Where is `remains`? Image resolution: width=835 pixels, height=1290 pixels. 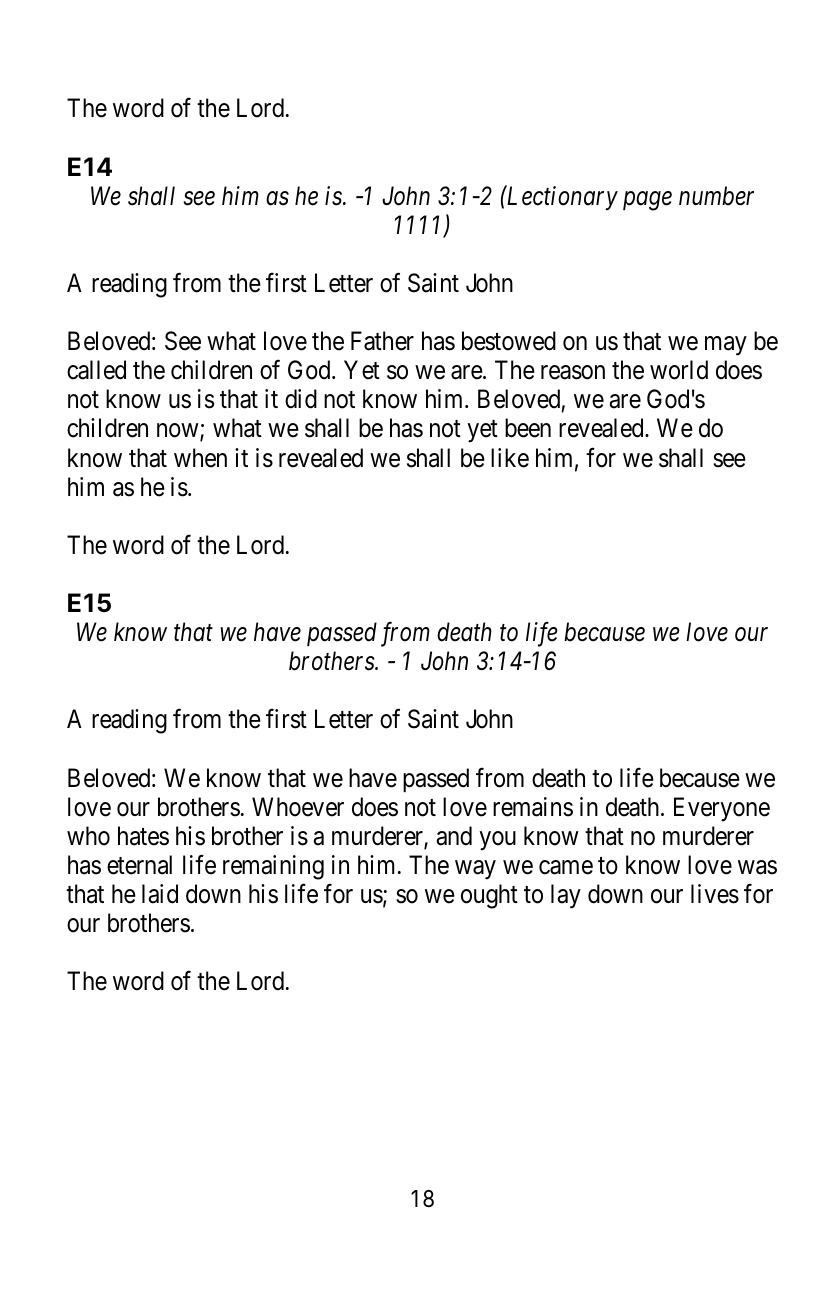 remains is located at coordinates (533, 807).
